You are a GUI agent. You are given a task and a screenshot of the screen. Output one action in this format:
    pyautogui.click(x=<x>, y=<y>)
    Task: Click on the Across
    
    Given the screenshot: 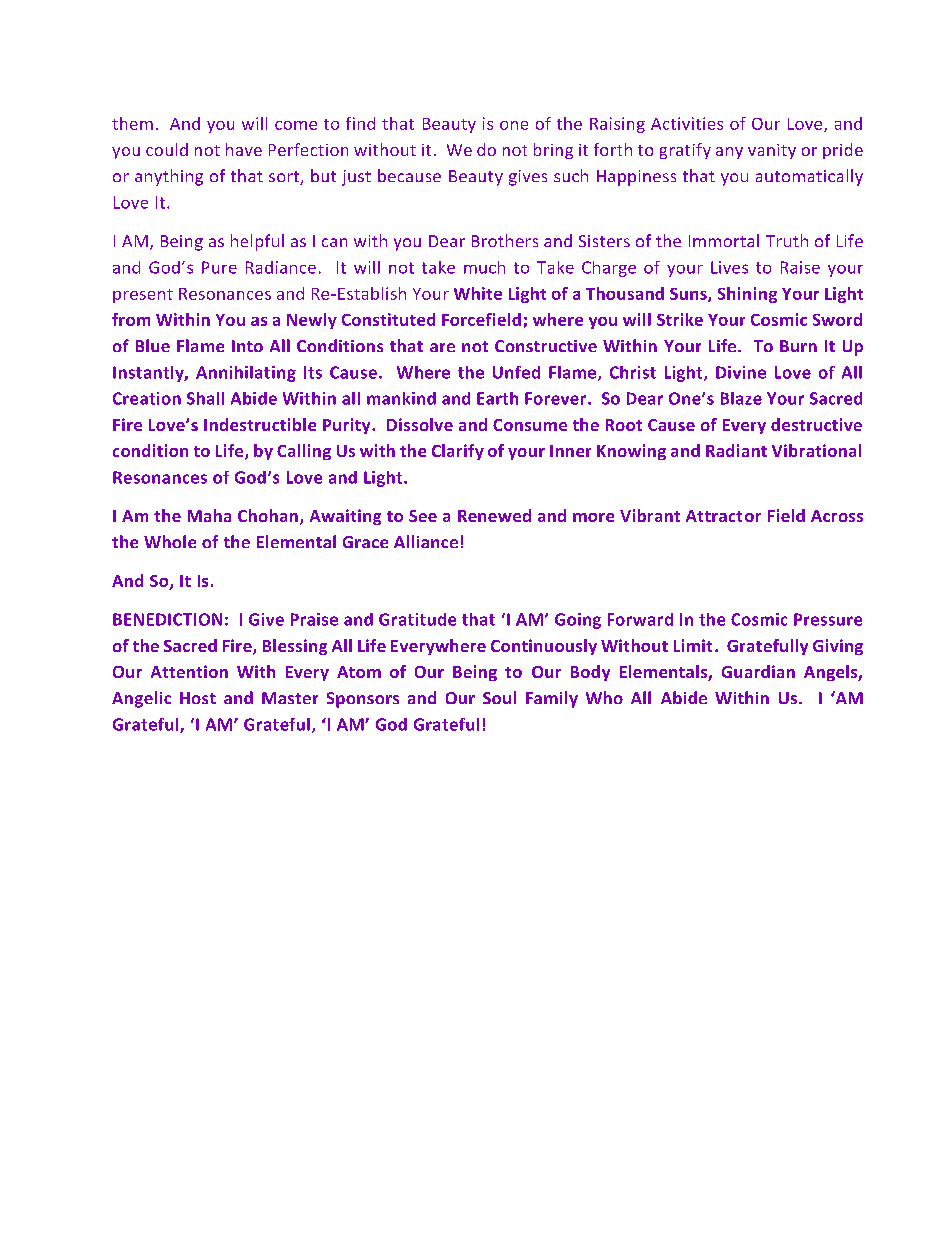 What is the action you would take?
    pyautogui.click(x=837, y=516)
